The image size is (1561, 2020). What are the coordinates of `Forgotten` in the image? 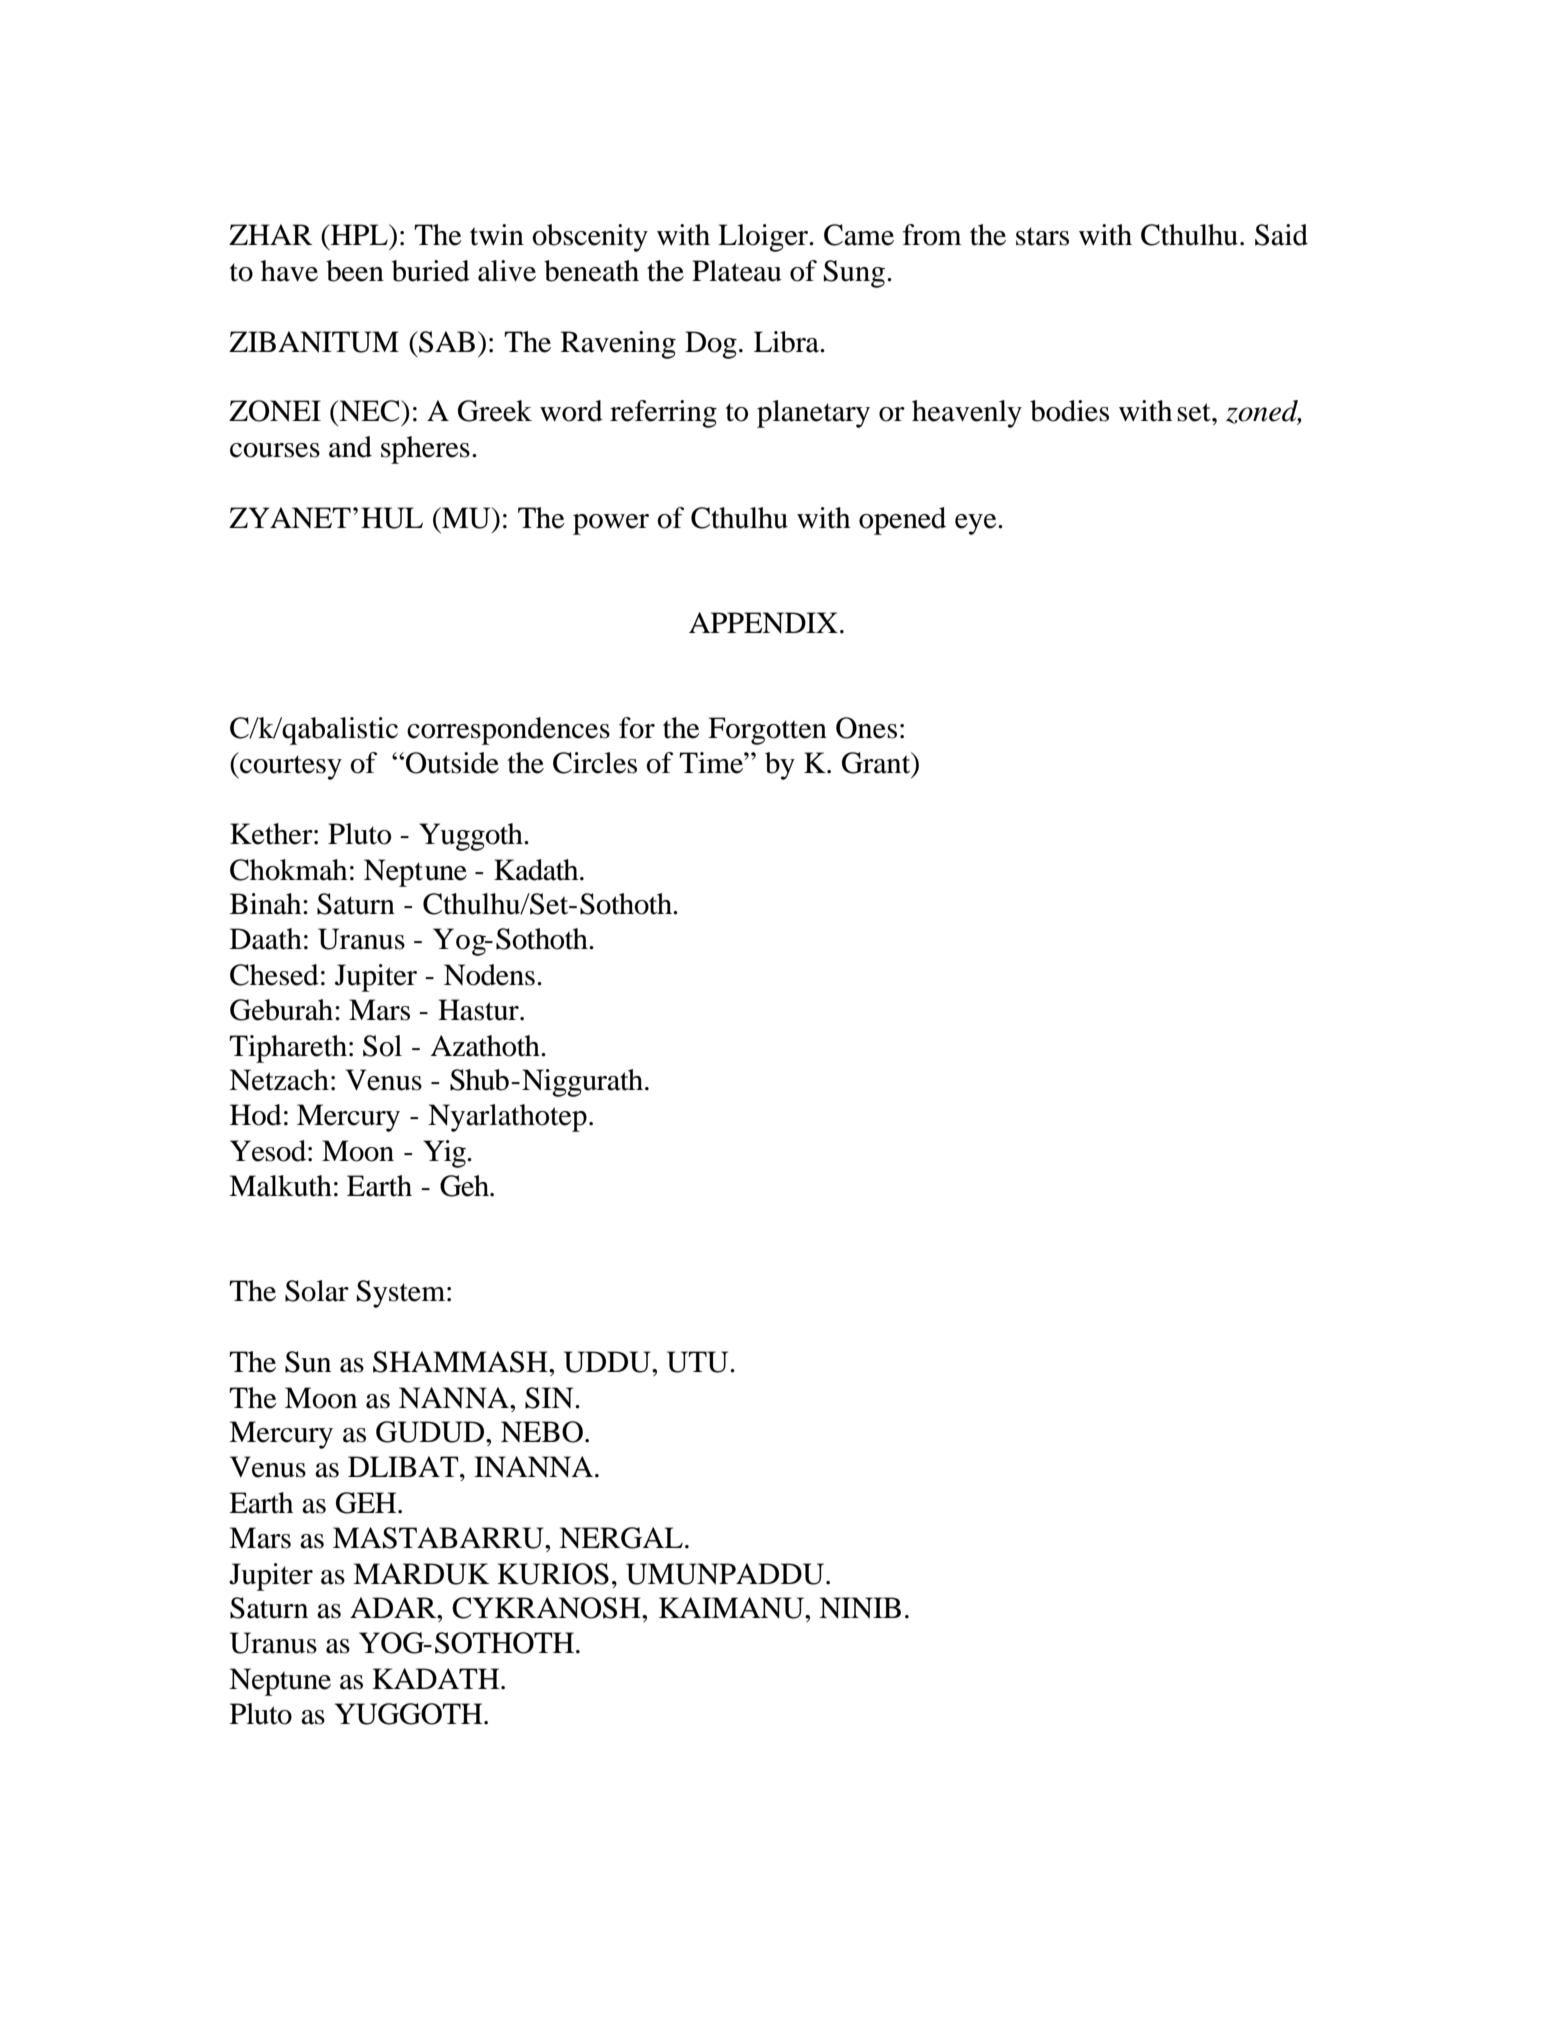 It's located at (767, 731).
